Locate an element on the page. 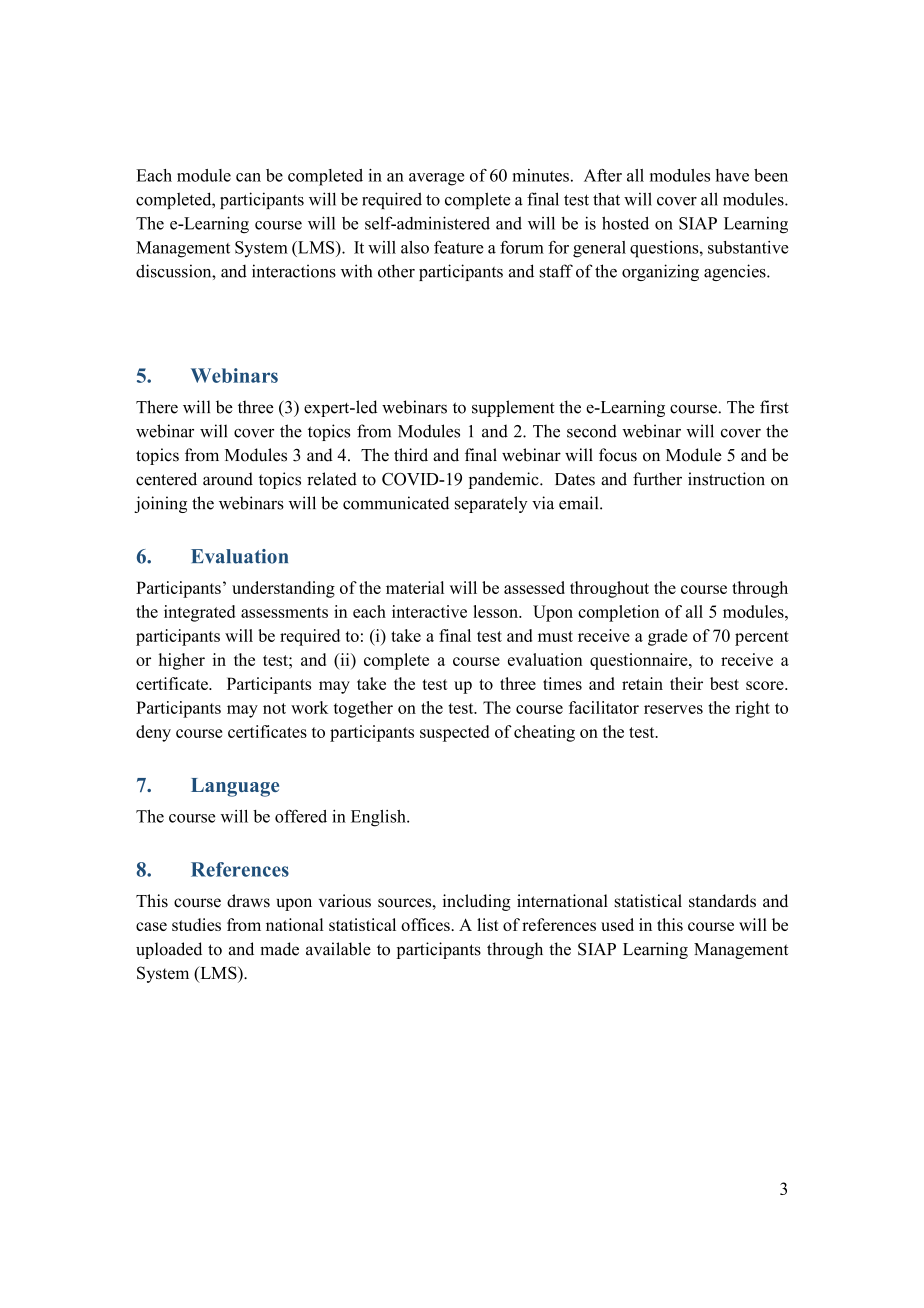  can is located at coordinates (248, 177).
